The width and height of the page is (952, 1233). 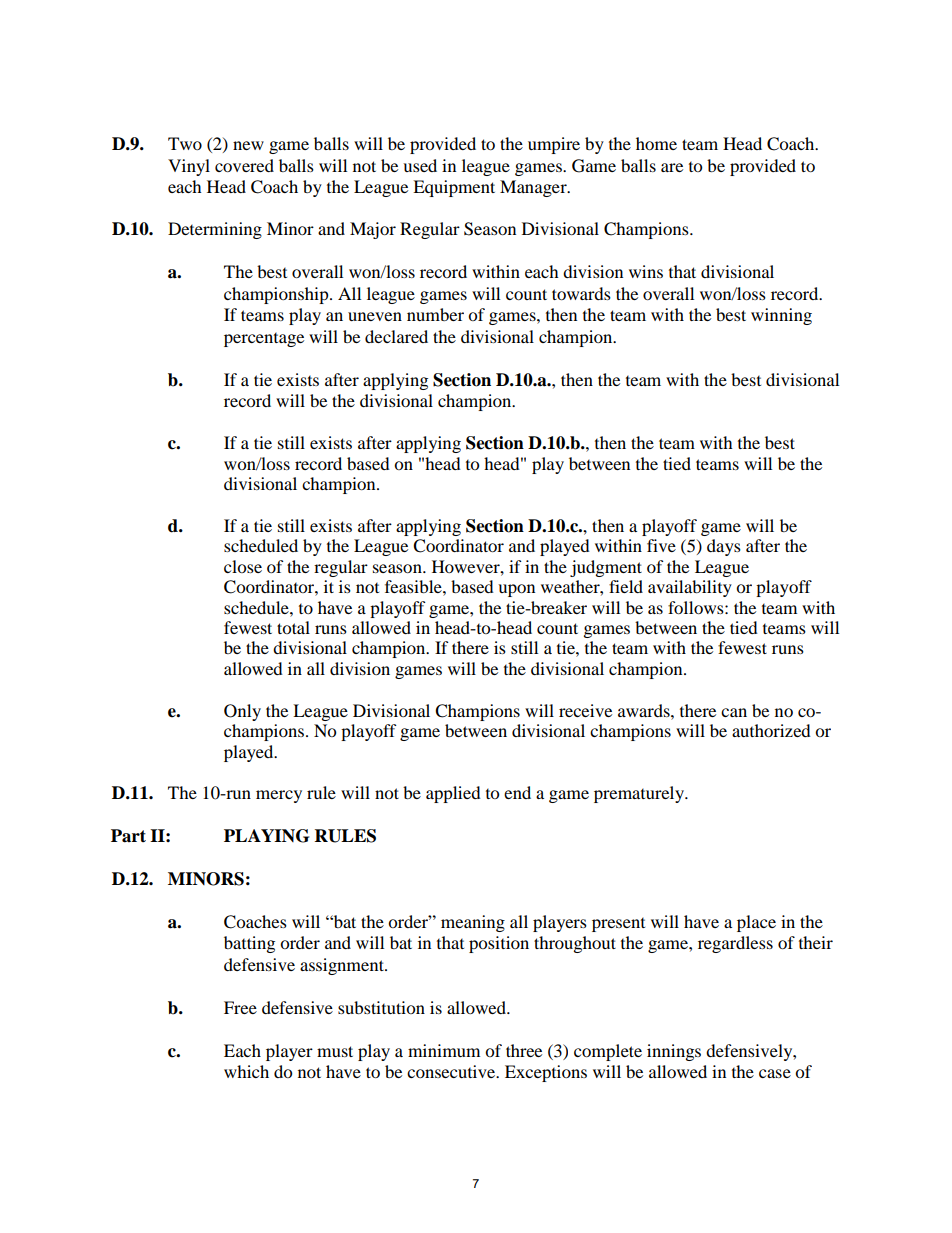 I want to click on minimum, so click(x=444, y=1050).
